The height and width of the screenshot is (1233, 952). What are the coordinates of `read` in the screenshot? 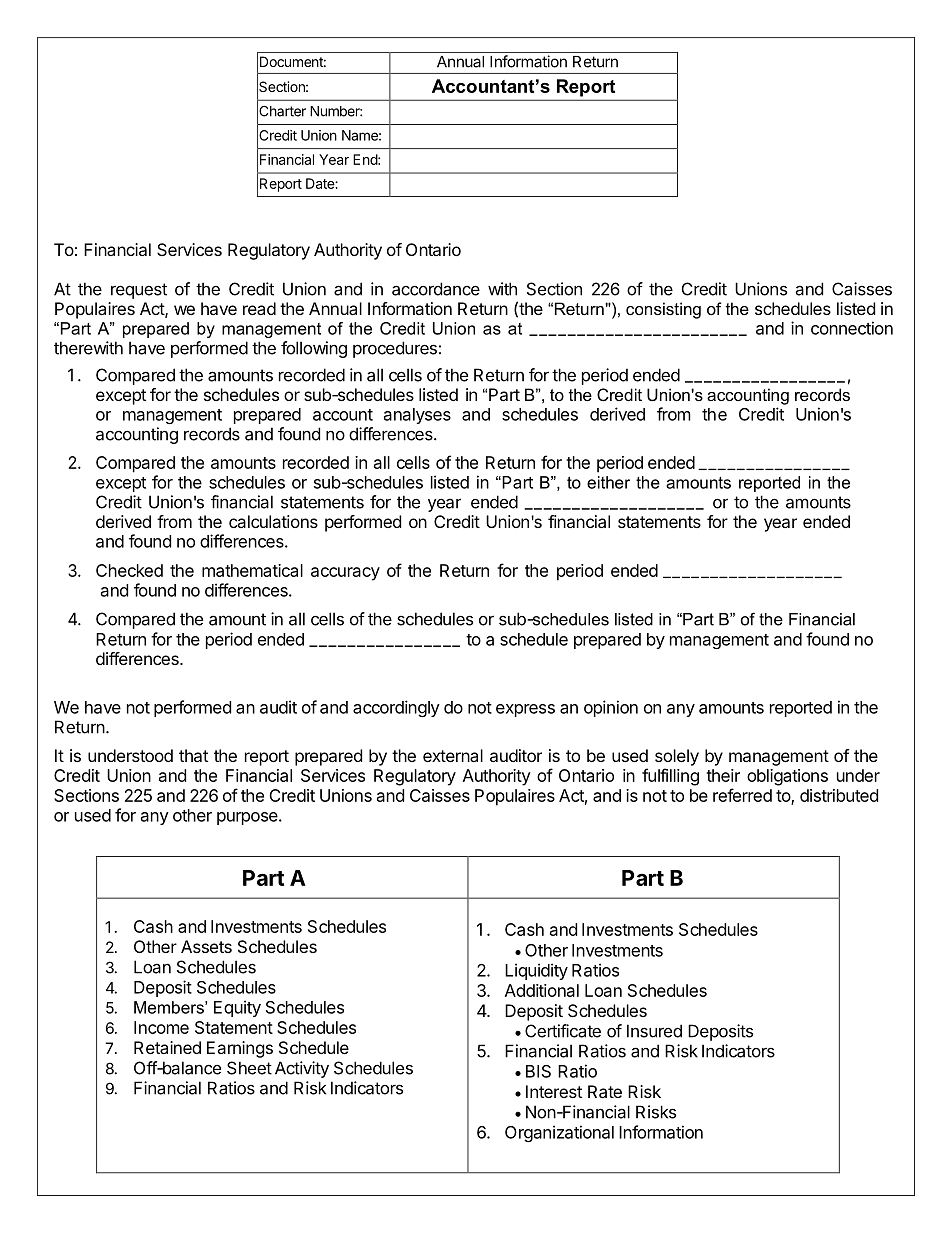 It's located at (259, 308).
